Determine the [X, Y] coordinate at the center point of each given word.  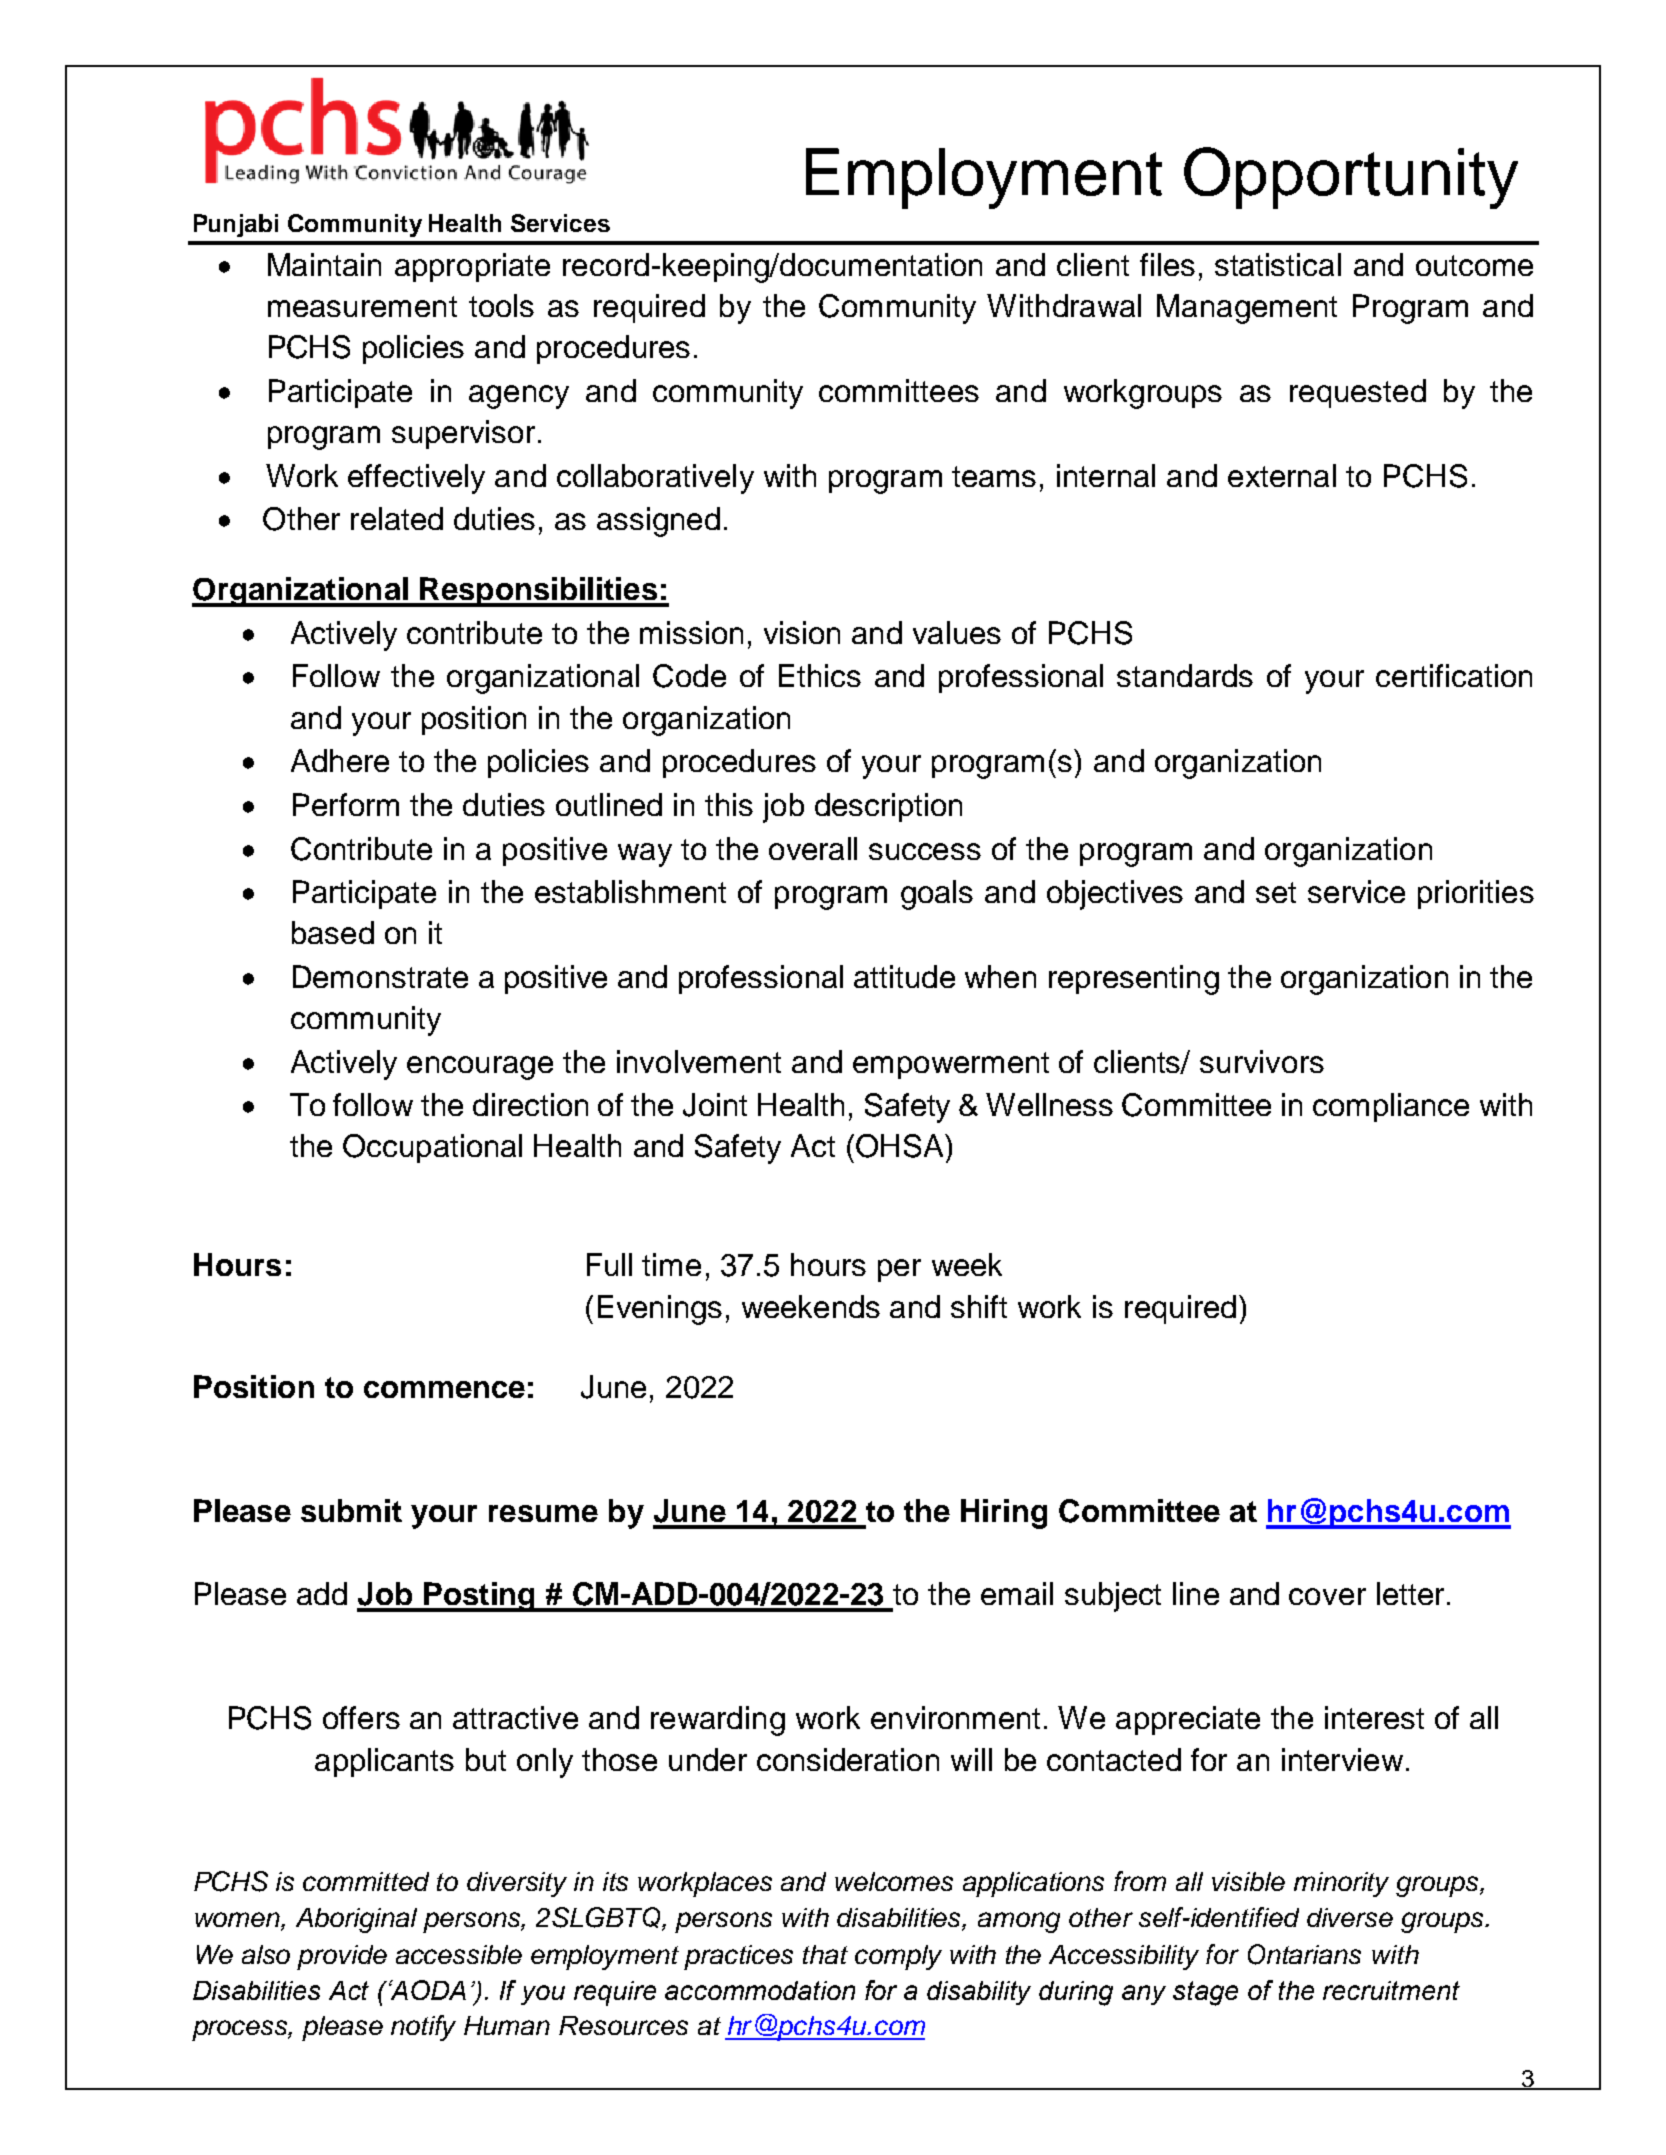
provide [342, 1957]
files [1167, 264]
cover [1327, 1596]
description [888, 807]
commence [444, 1389]
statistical [1278, 264]
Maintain [324, 264]
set [1276, 892]
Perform [346, 804]
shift [979, 1306]
